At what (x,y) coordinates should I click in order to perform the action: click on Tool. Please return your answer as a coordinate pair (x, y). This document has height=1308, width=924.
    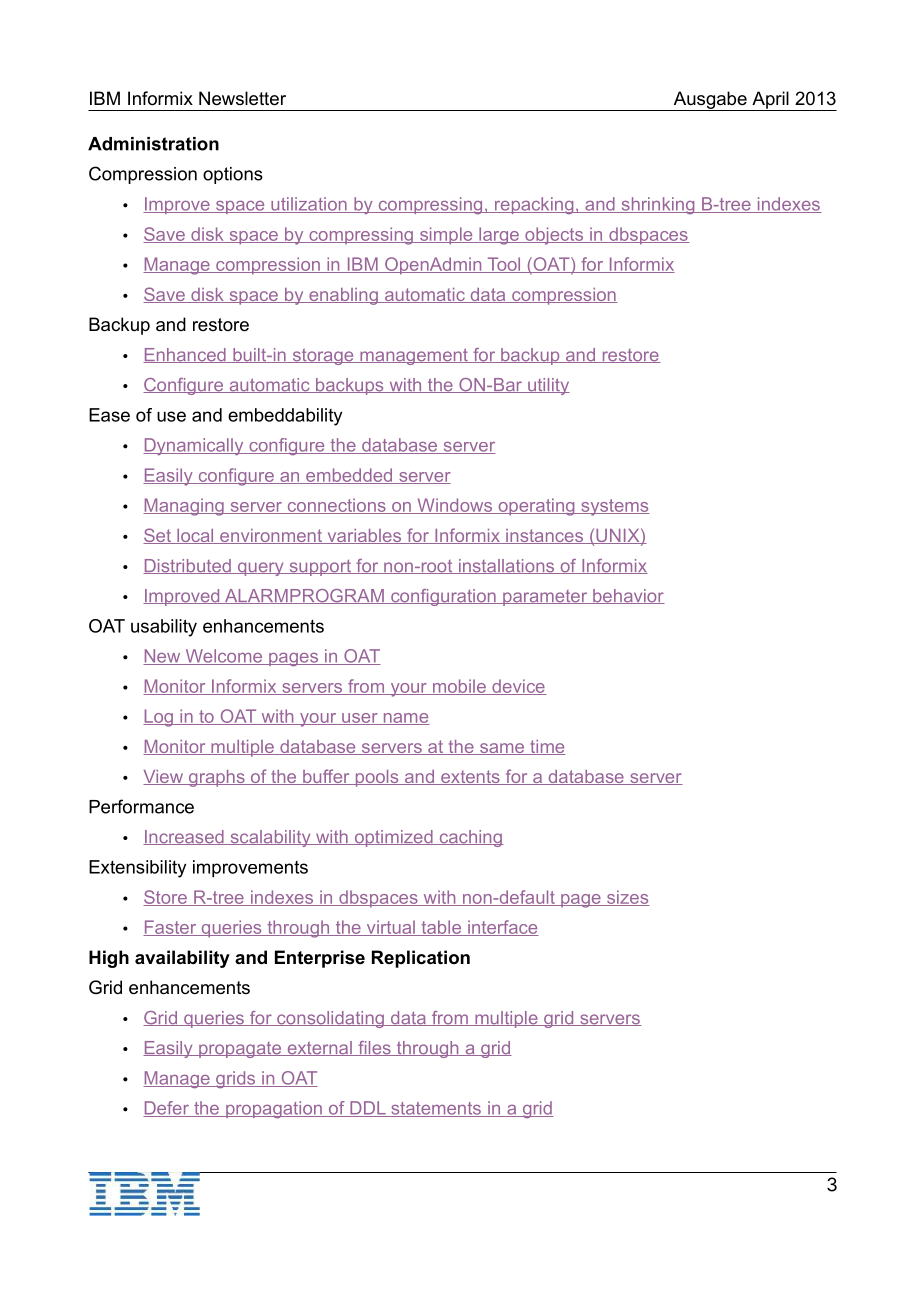
    Looking at the image, I should click on (504, 265).
